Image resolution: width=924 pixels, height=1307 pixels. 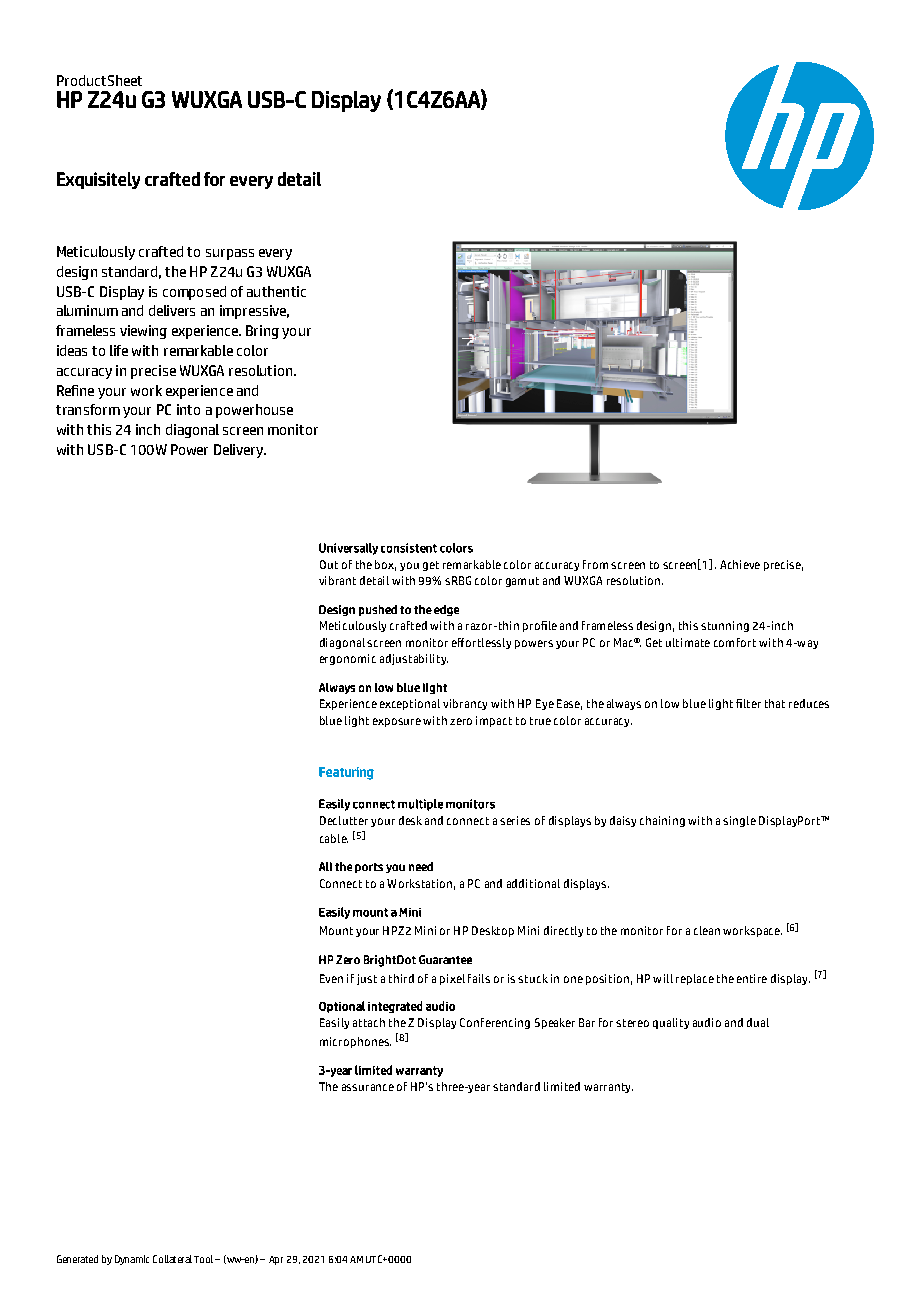 What do you see at coordinates (276, 1260) in the screenshot?
I see `Apr` at bounding box center [276, 1260].
